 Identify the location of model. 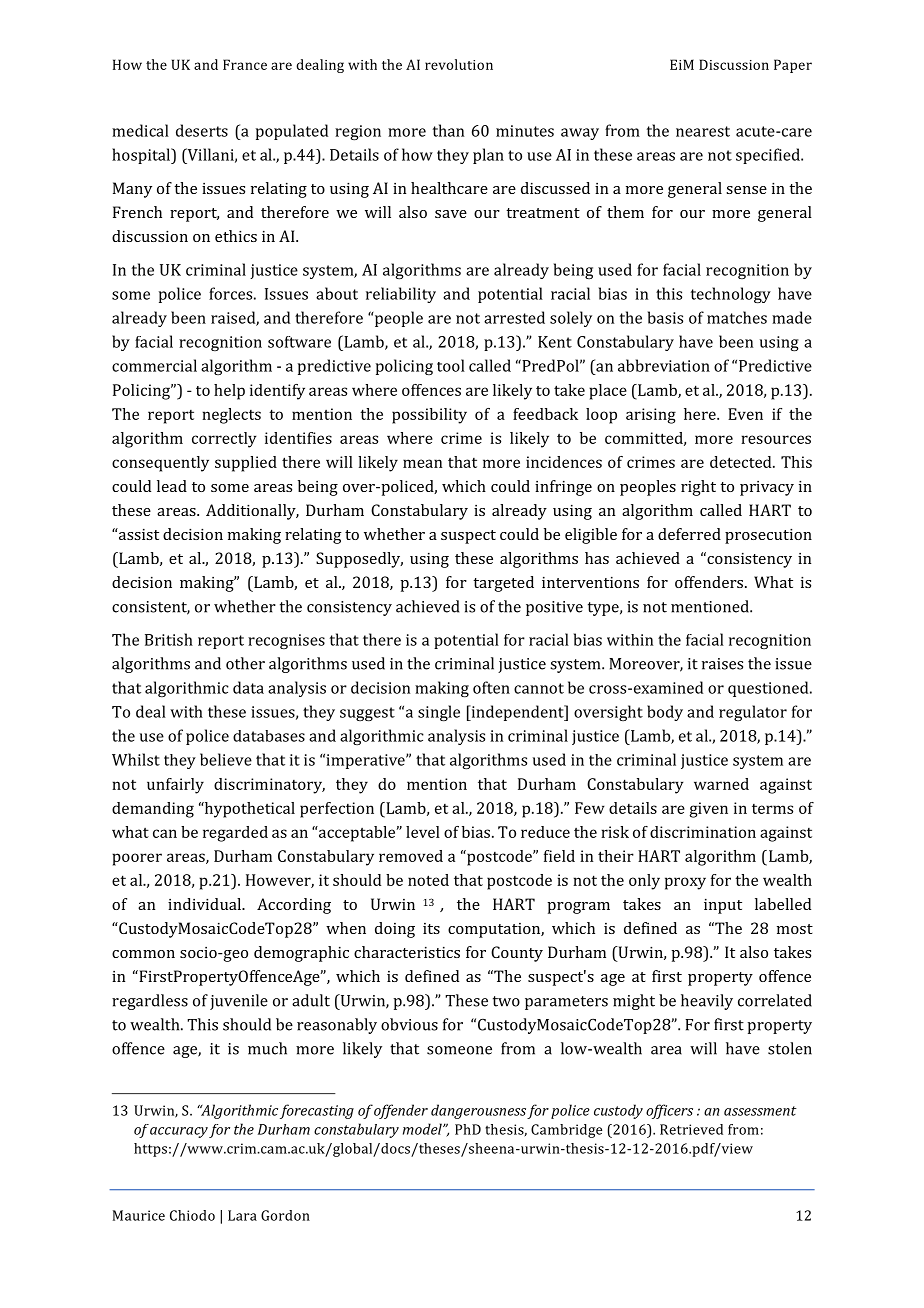
(423, 1129).
